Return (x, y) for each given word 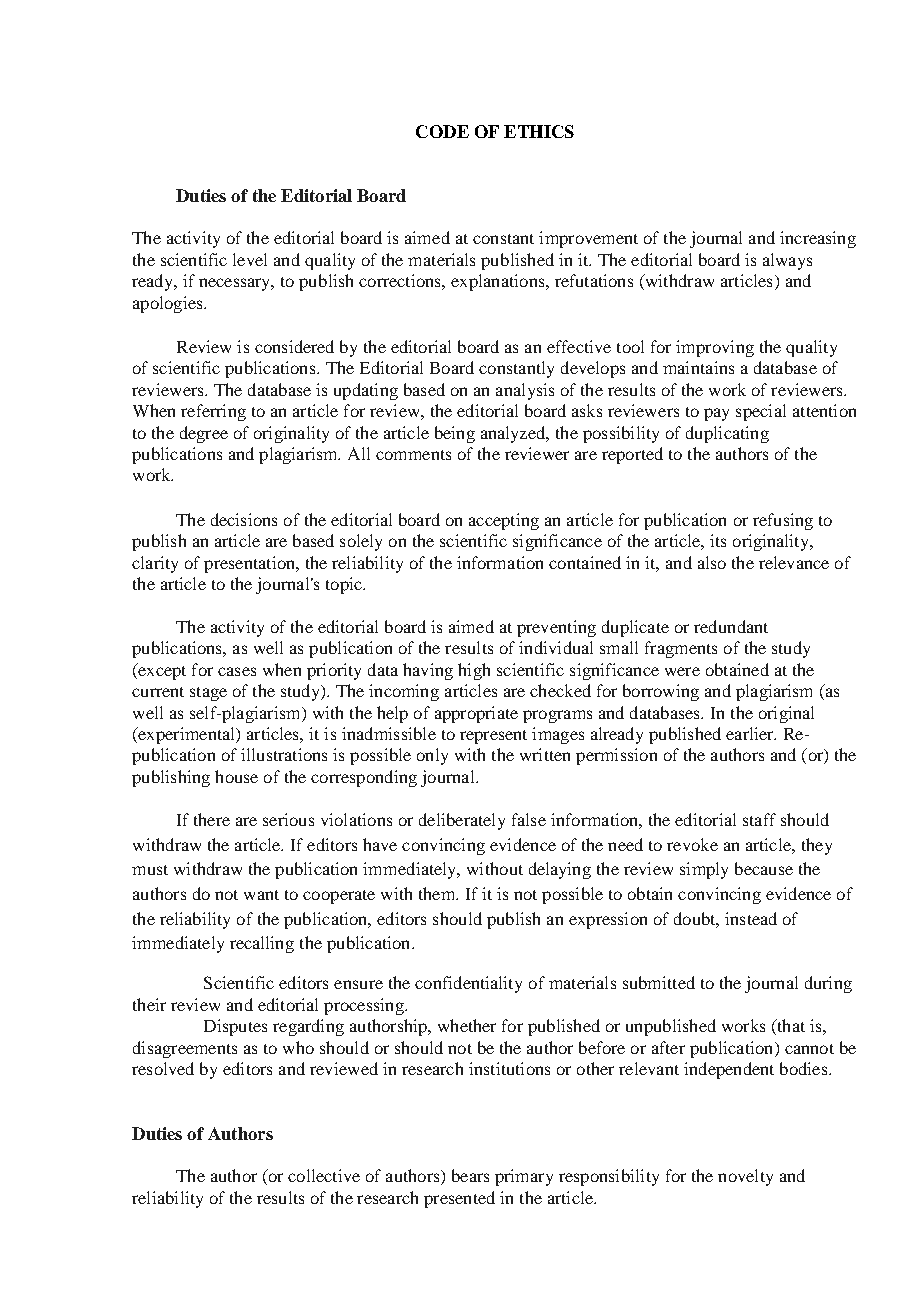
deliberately (462, 821)
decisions (244, 519)
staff (759, 819)
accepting (504, 521)
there (212, 819)
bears (470, 1175)
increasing (818, 239)
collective (324, 1175)
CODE (442, 131)
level (250, 259)
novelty (745, 1177)
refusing (783, 521)
